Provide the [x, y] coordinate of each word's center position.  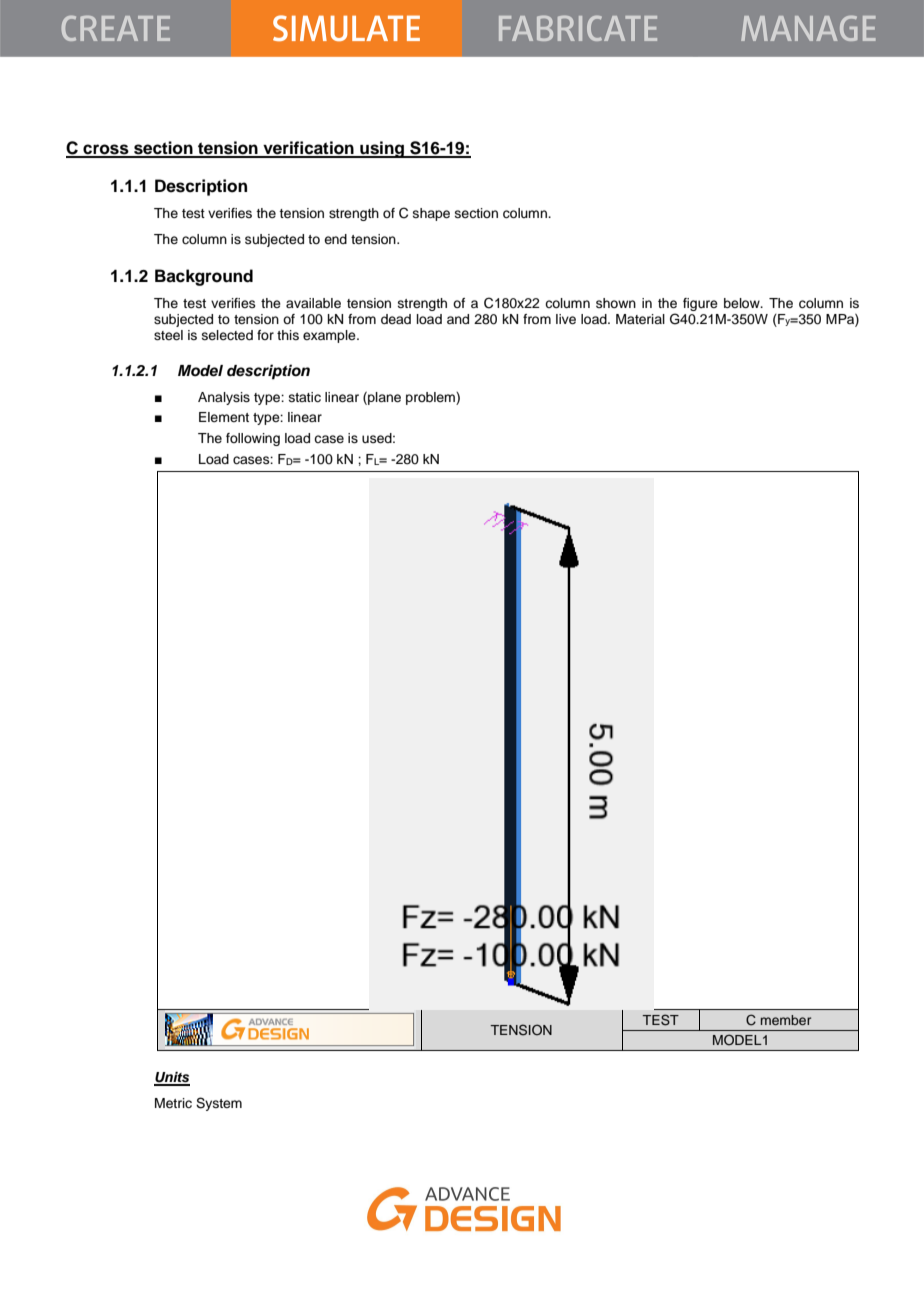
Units [172, 1078]
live [566, 319]
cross [106, 150]
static [305, 397]
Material [640, 319]
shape [431, 214]
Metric [173, 1103]
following [253, 439]
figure [700, 304]
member [786, 1020]
